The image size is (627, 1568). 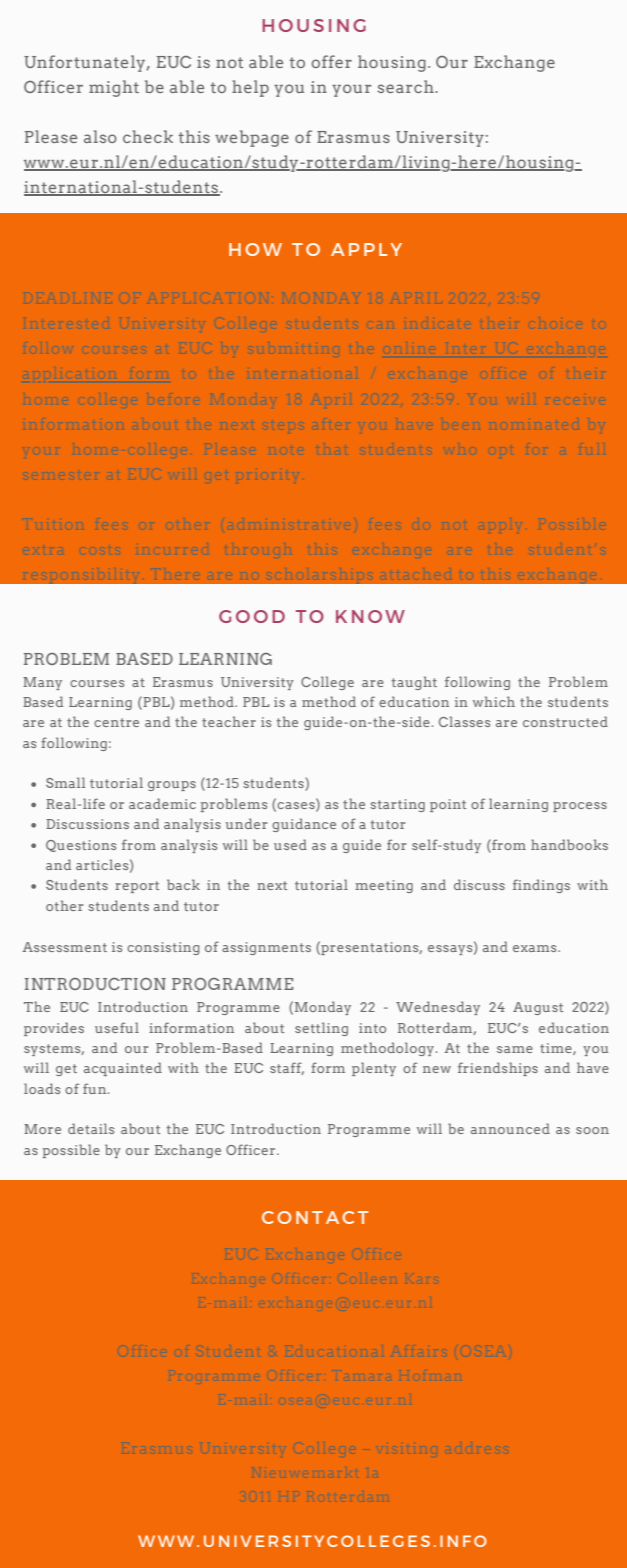 I want to click on also, so click(x=100, y=136).
